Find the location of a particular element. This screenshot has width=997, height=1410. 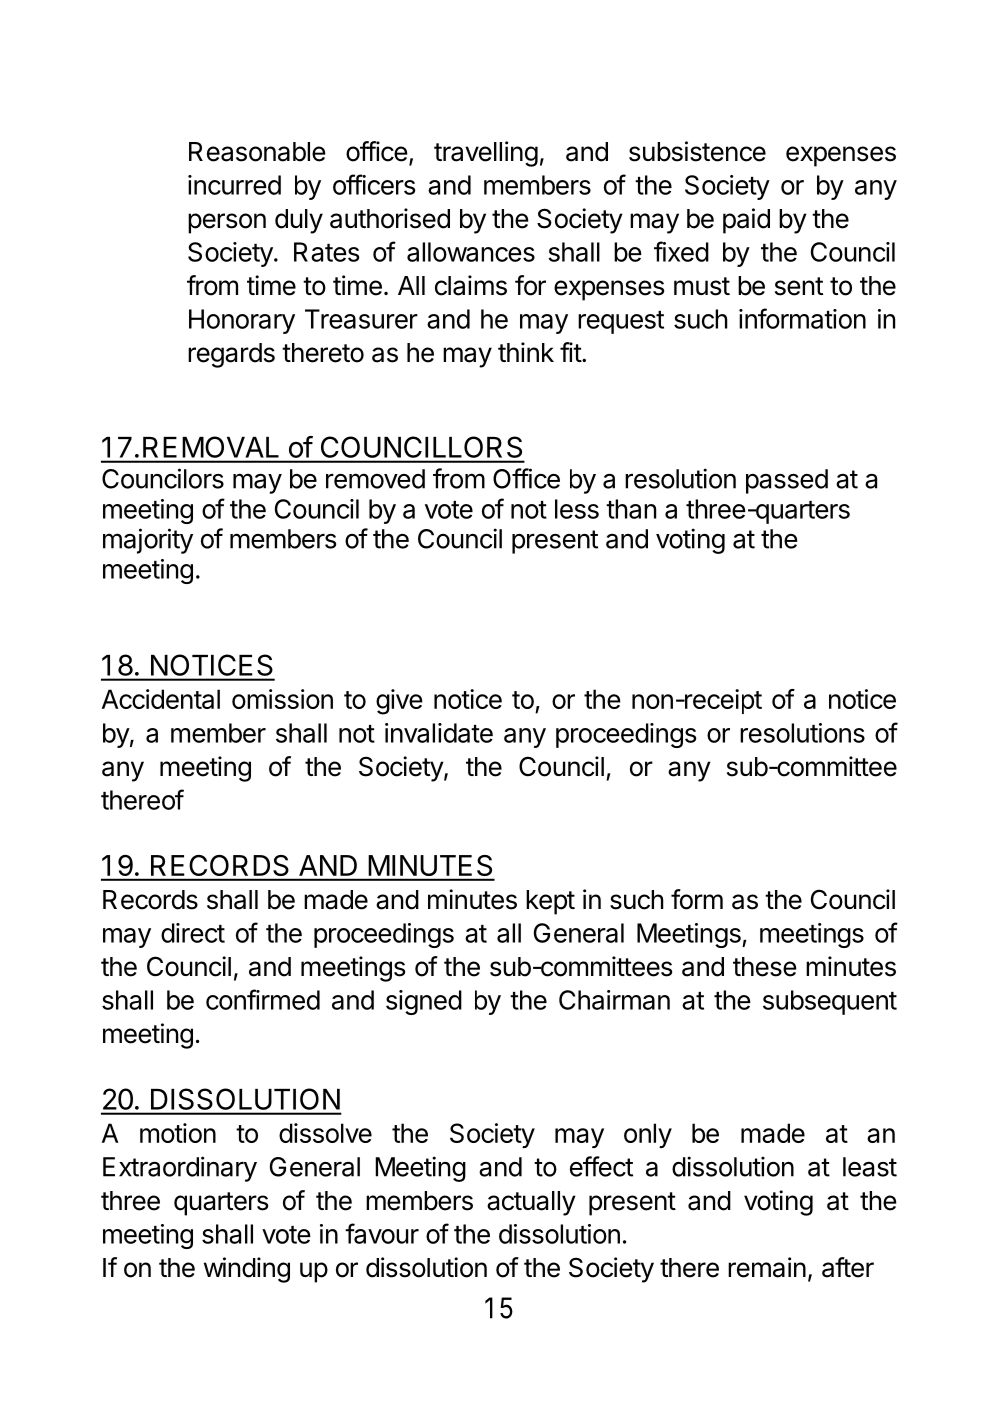

these is located at coordinates (765, 967).
